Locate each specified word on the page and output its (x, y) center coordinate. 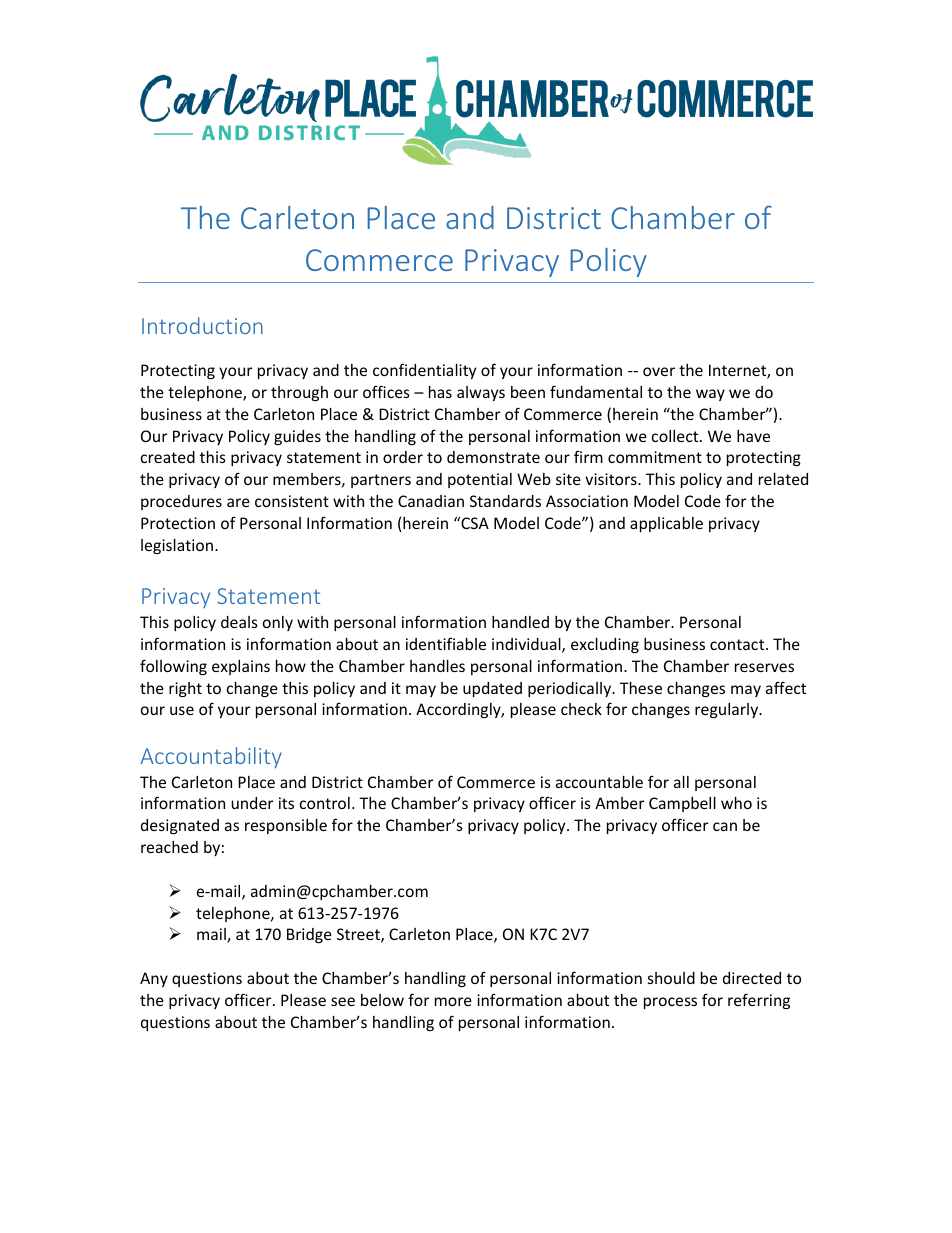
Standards (505, 501)
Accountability (211, 758)
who (736, 803)
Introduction (202, 325)
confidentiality (424, 371)
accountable (599, 782)
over (659, 371)
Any (154, 979)
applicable (666, 524)
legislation (178, 546)
